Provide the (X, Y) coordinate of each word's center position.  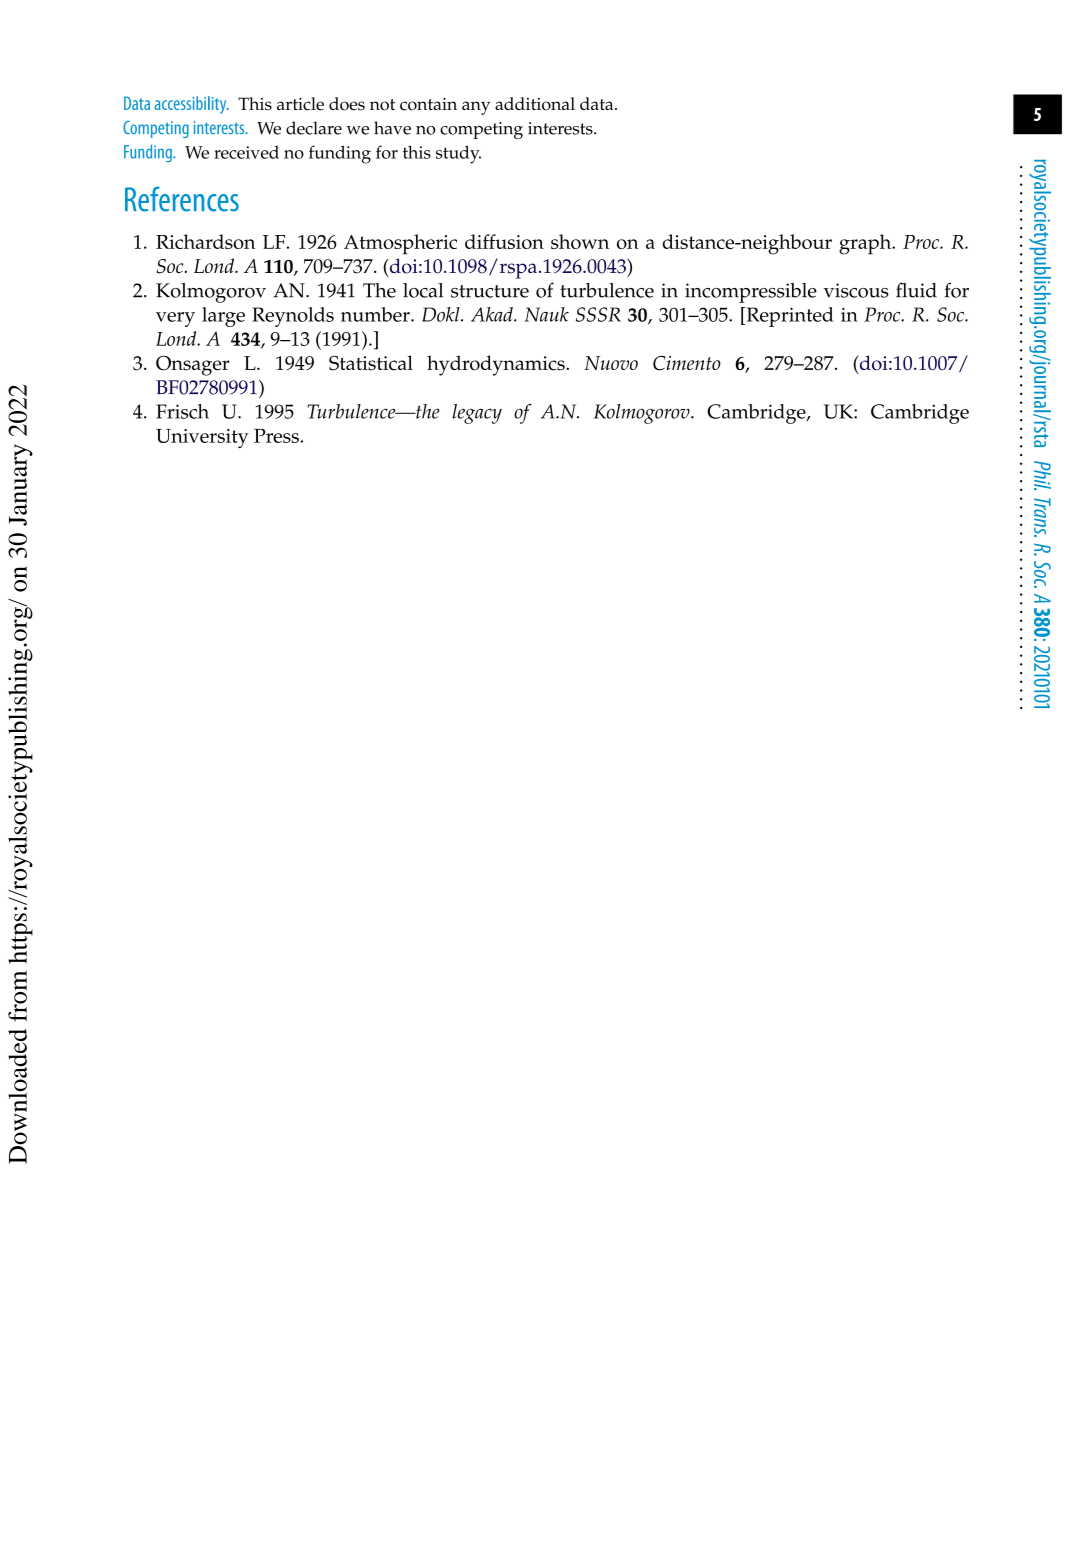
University (202, 438)
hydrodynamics (497, 365)
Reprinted (789, 317)
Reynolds (293, 317)
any (476, 108)
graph (866, 244)
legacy (477, 414)
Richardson (205, 241)
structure (490, 291)
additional (535, 104)
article (300, 104)
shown (580, 241)
